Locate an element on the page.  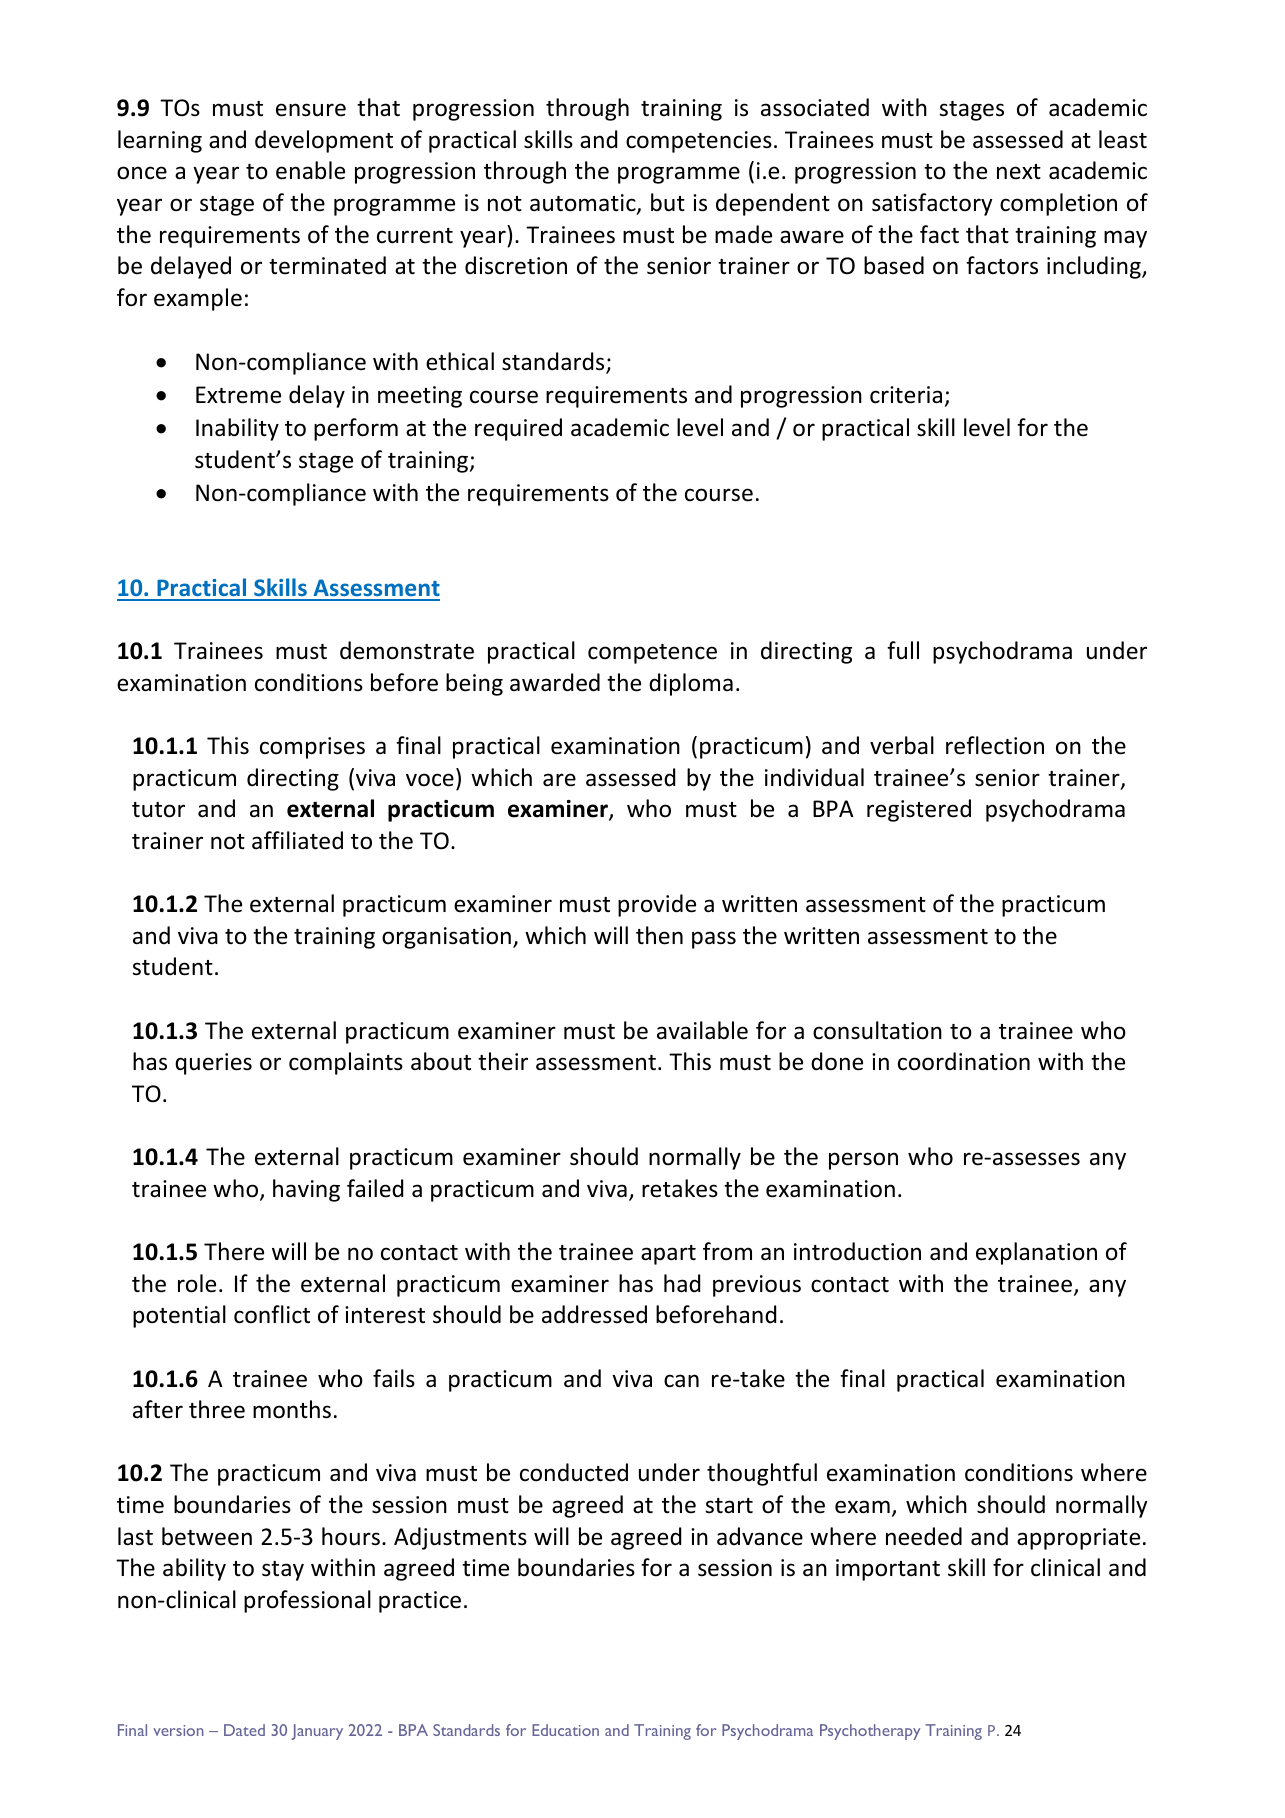
next is located at coordinates (1019, 172).
